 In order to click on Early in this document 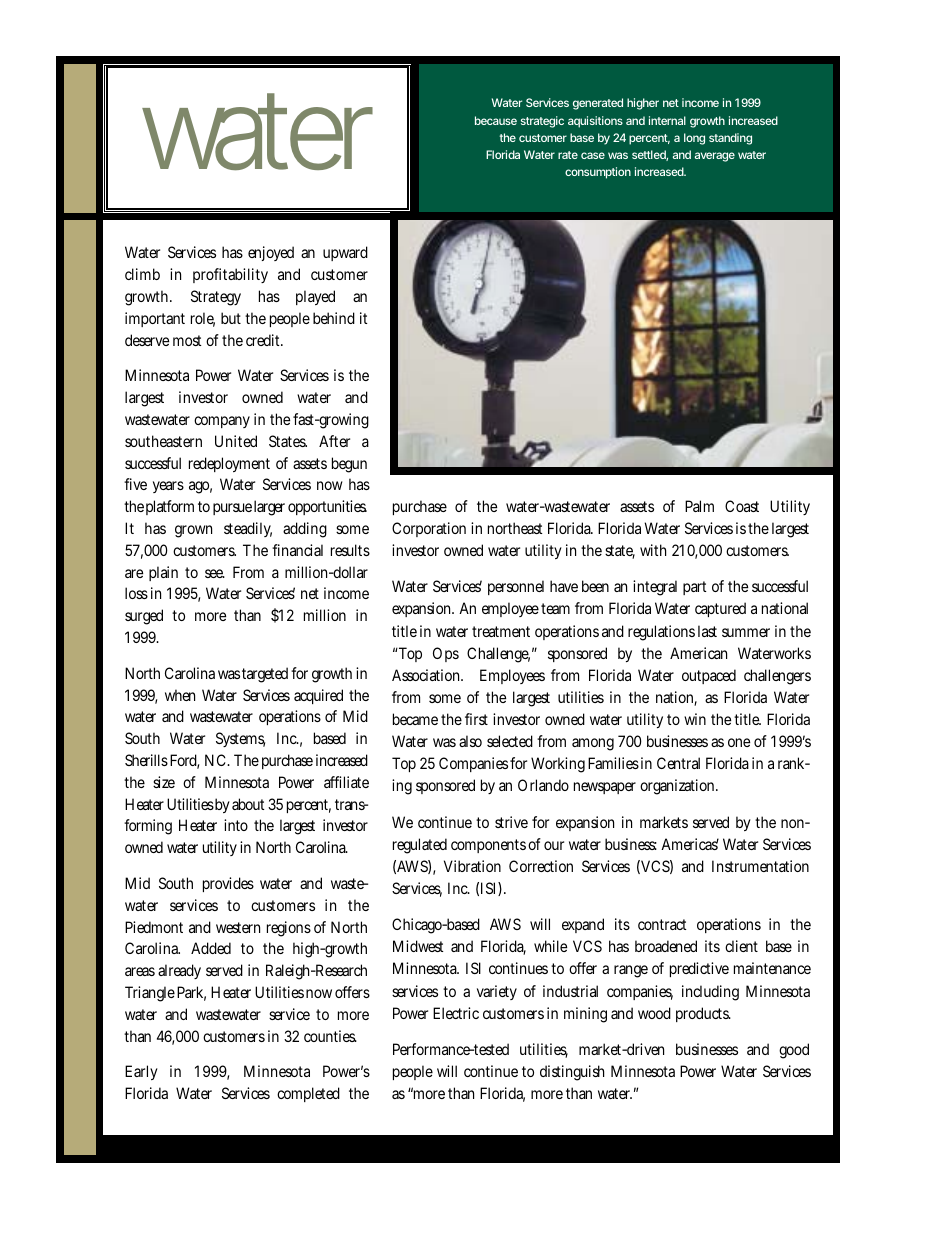, I will do `click(141, 1072)`.
